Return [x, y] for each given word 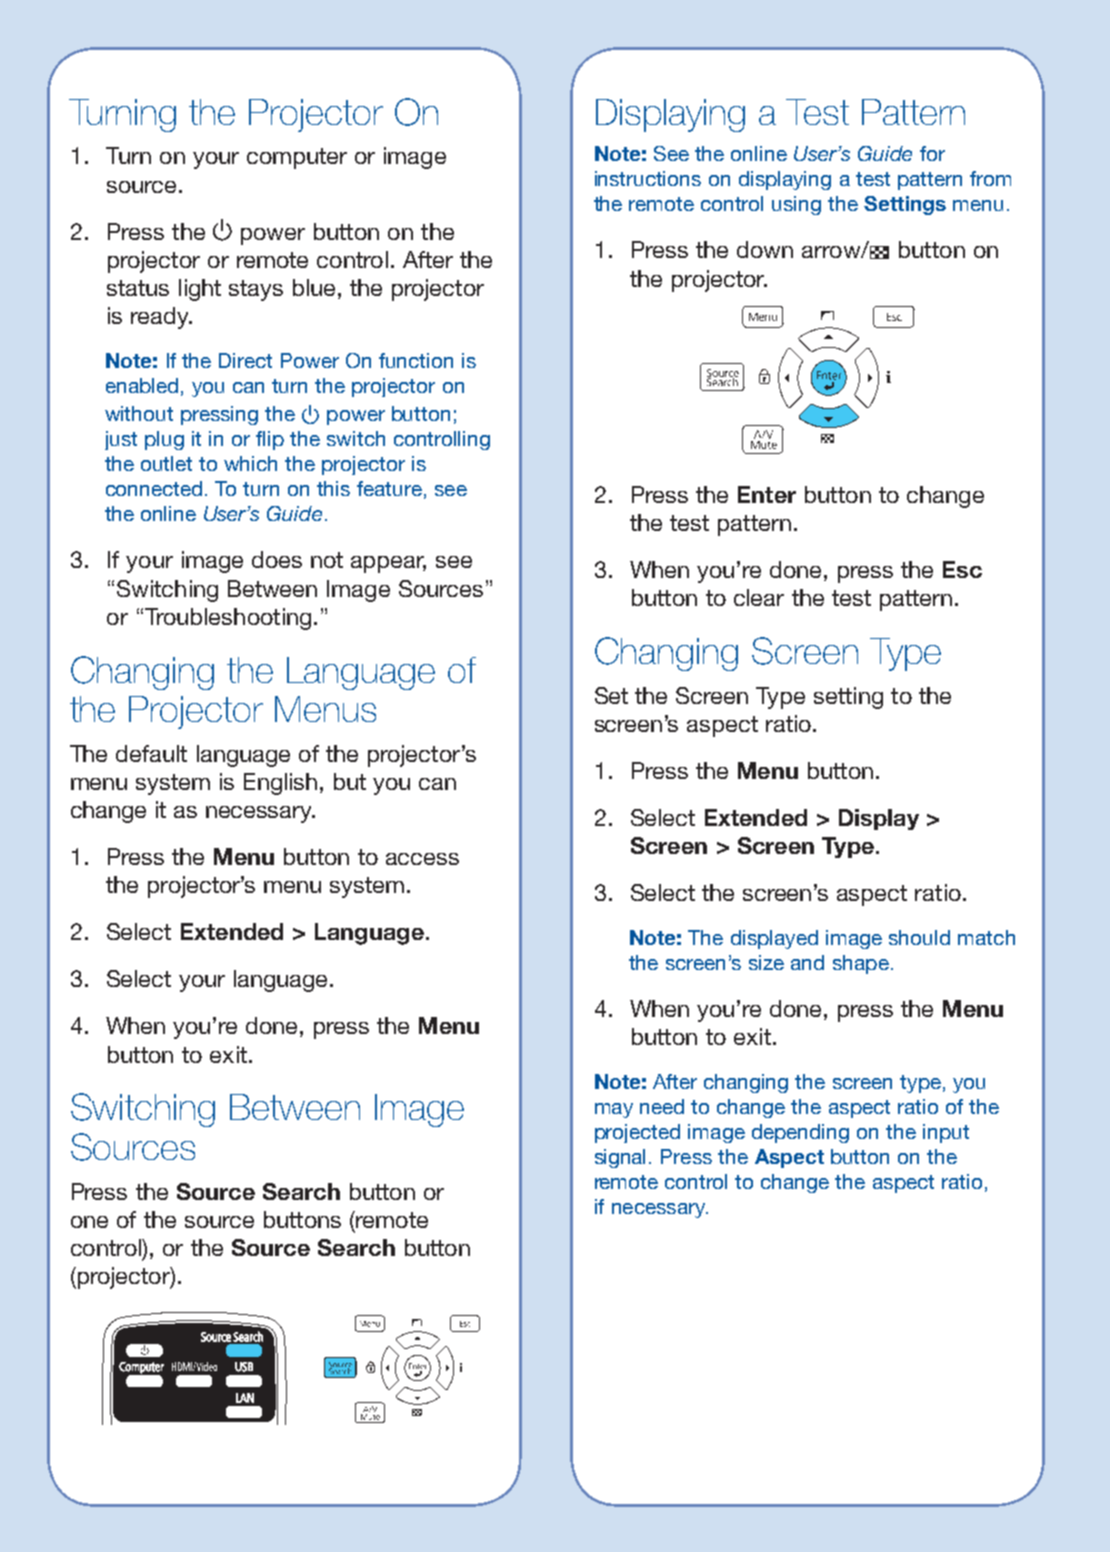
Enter [767, 494]
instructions [648, 178]
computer [297, 158]
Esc [962, 569]
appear [388, 564]
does [277, 559]
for [932, 153]
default [151, 753]
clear [759, 597]
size [766, 962]
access [422, 859]
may [614, 1110]
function [416, 360]
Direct [245, 360]
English [280, 784]
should [919, 937]
